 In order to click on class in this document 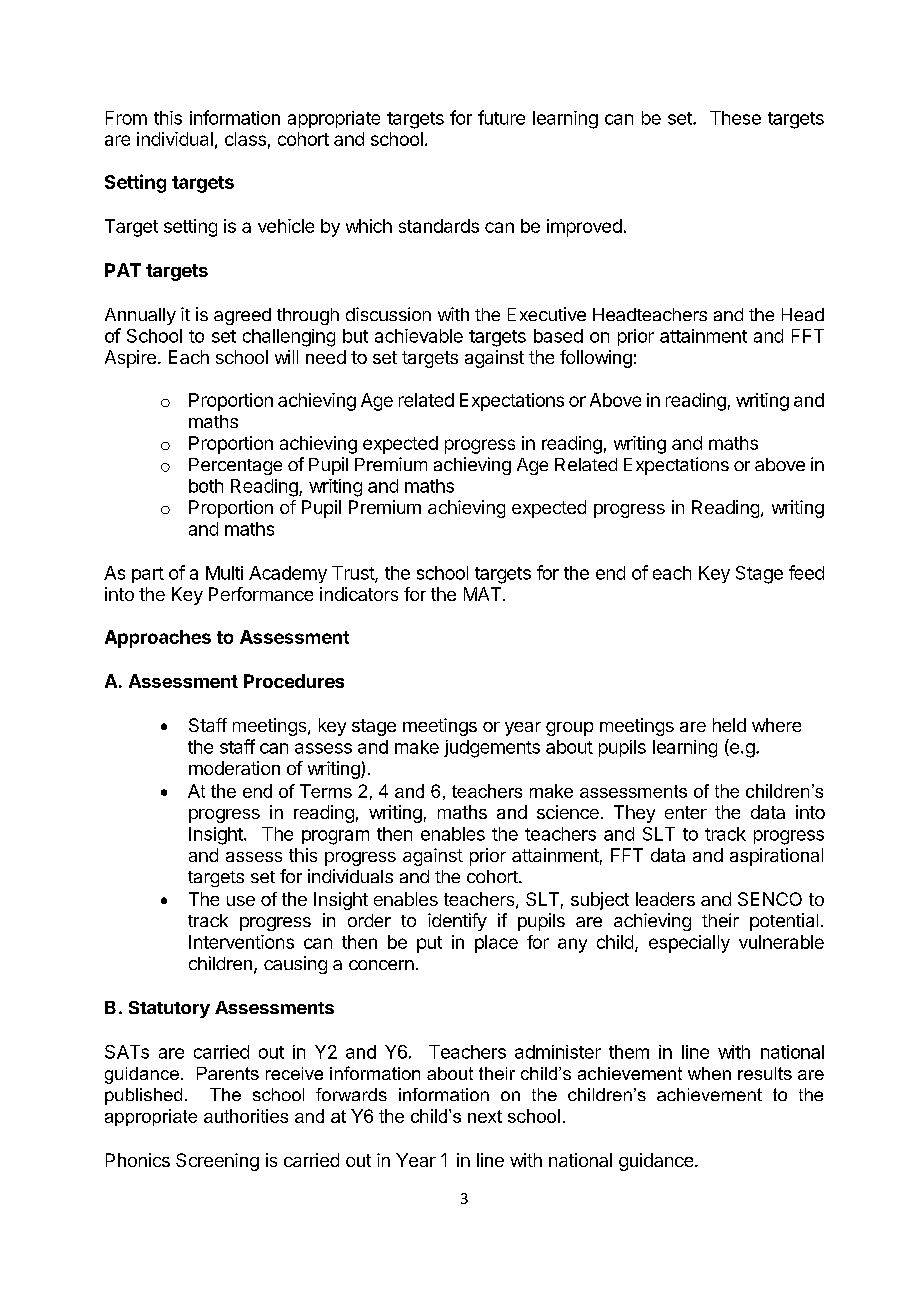, I will do `click(245, 139)`.
